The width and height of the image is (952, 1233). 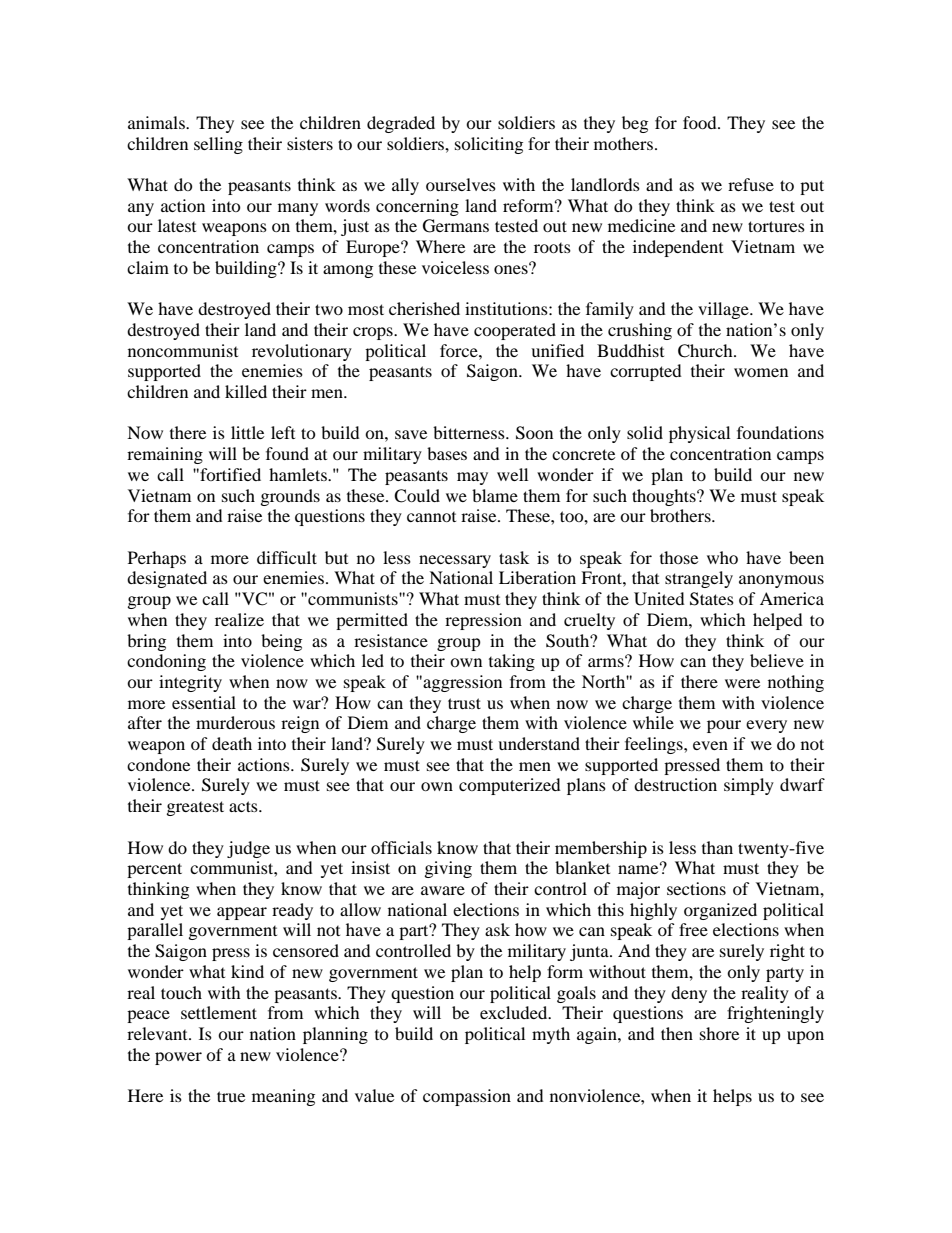 I want to click on true, so click(x=231, y=1096).
